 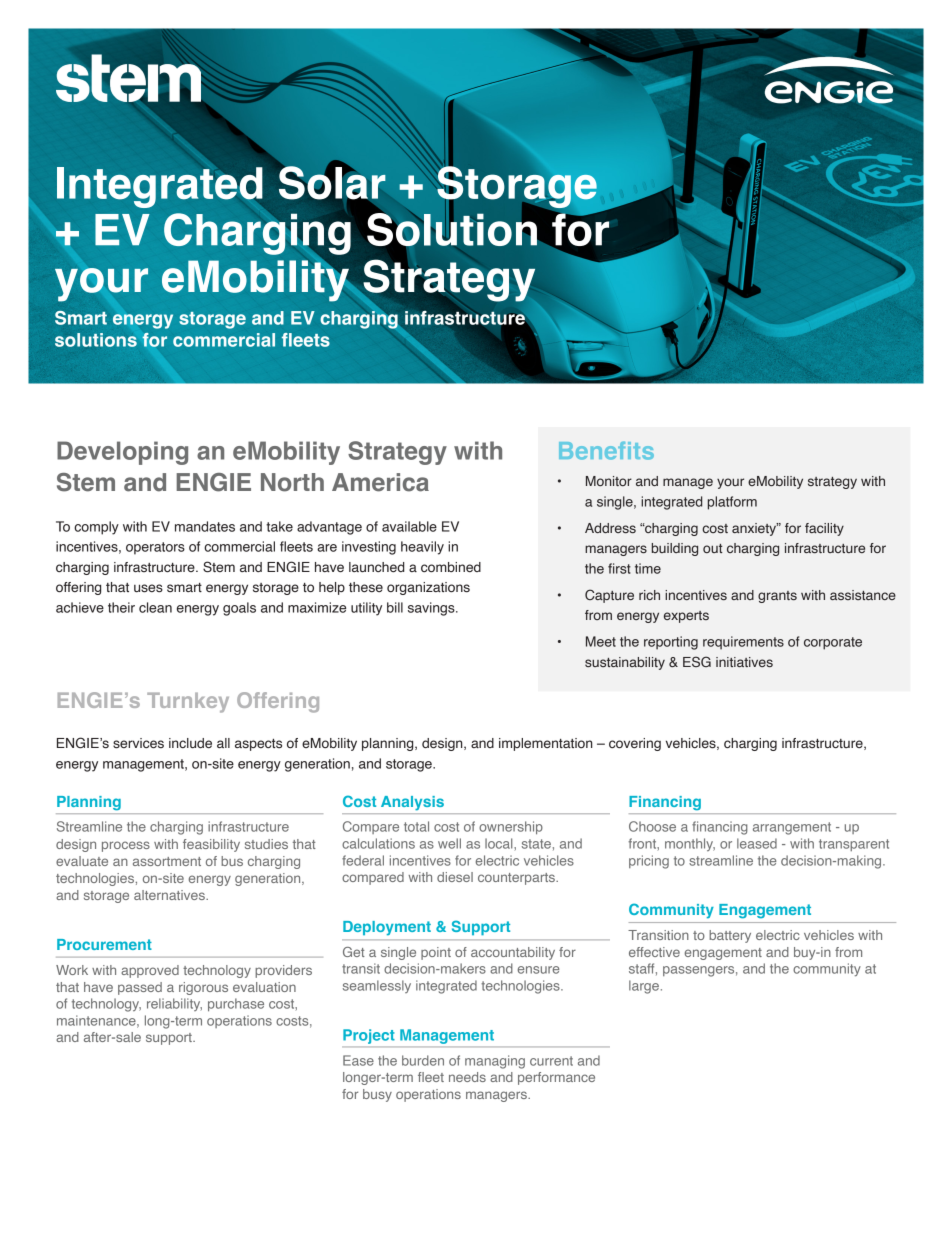 What do you see at coordinates (155, 607) in the document?
I see `clean` at bounding box center [155, 607].
